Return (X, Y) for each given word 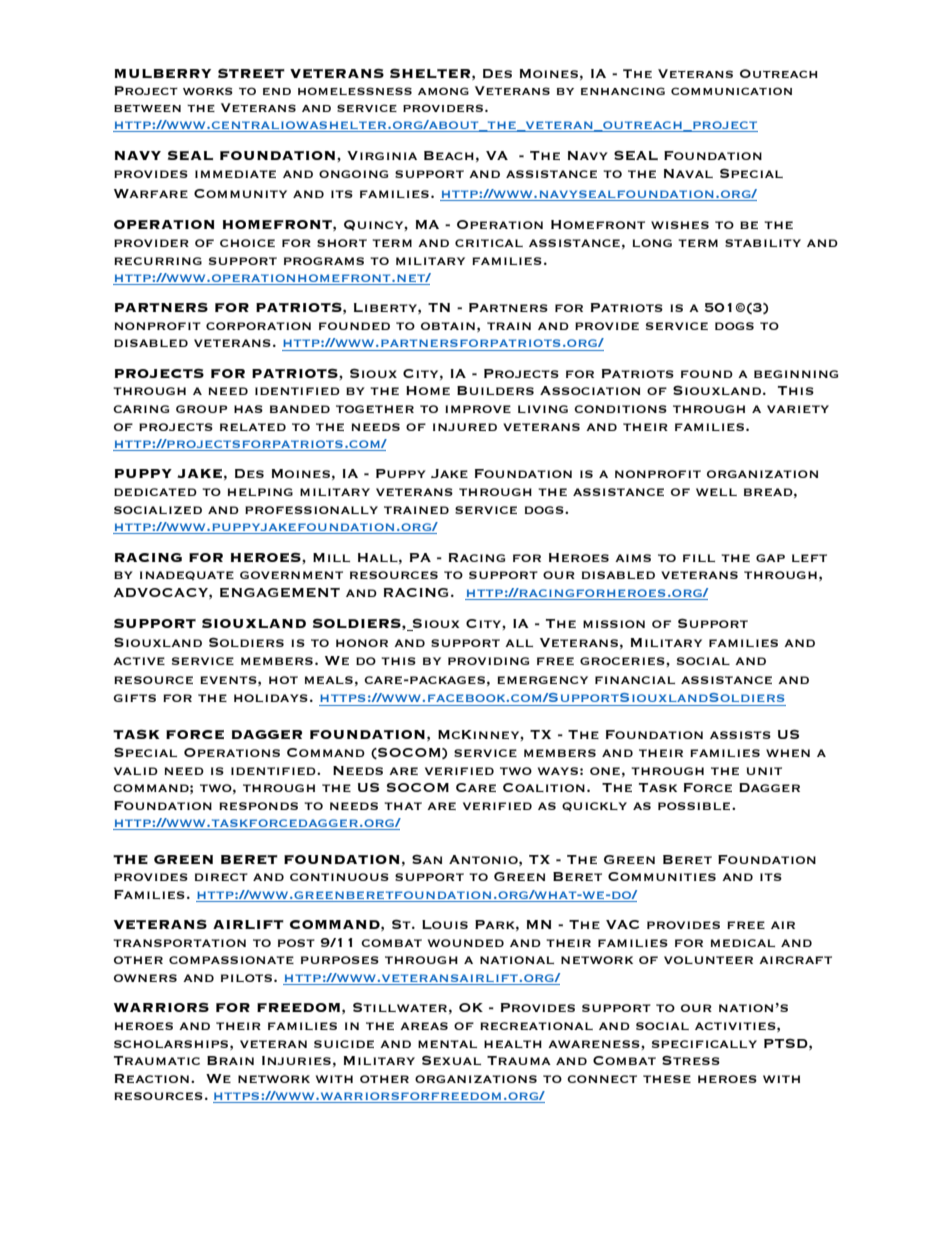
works (208, 91)
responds (258, 806)
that (403, 806)
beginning (796, 374)
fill (699, 558)
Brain (230, 1060)
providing (488, 661)
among (443, 91)
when (788, 753)
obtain (448, 326)
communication (731, 91)
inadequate (187, 575)
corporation (258, 326)
